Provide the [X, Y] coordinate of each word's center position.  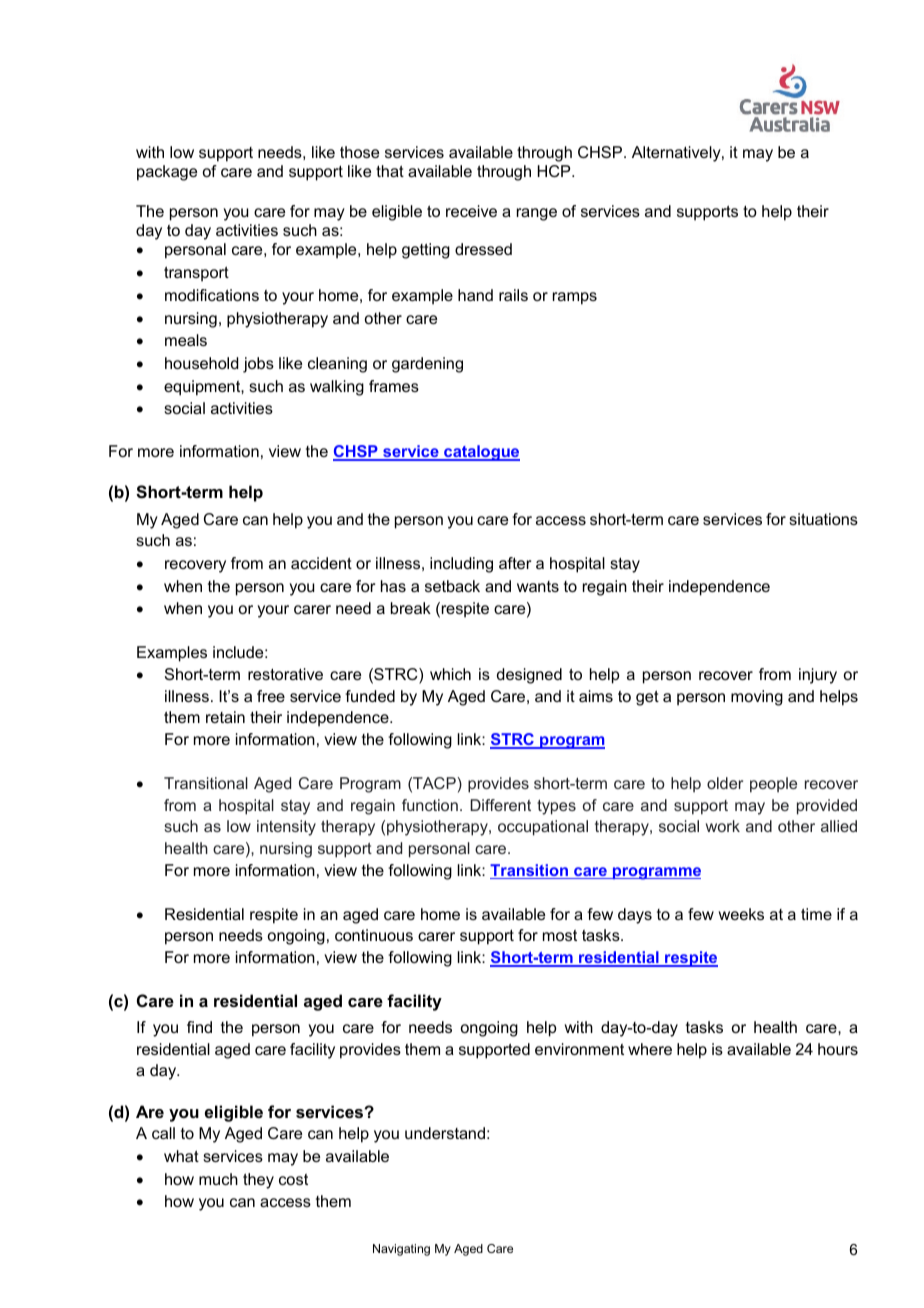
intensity [286, 828]
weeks [741, 914]
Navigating [401, 1250]
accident [321, 563]
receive [471, 211]
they [258, 1181]
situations [823, 519]
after [515, 563]
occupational [543, 828]
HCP [555, 171]
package [167, 173]
